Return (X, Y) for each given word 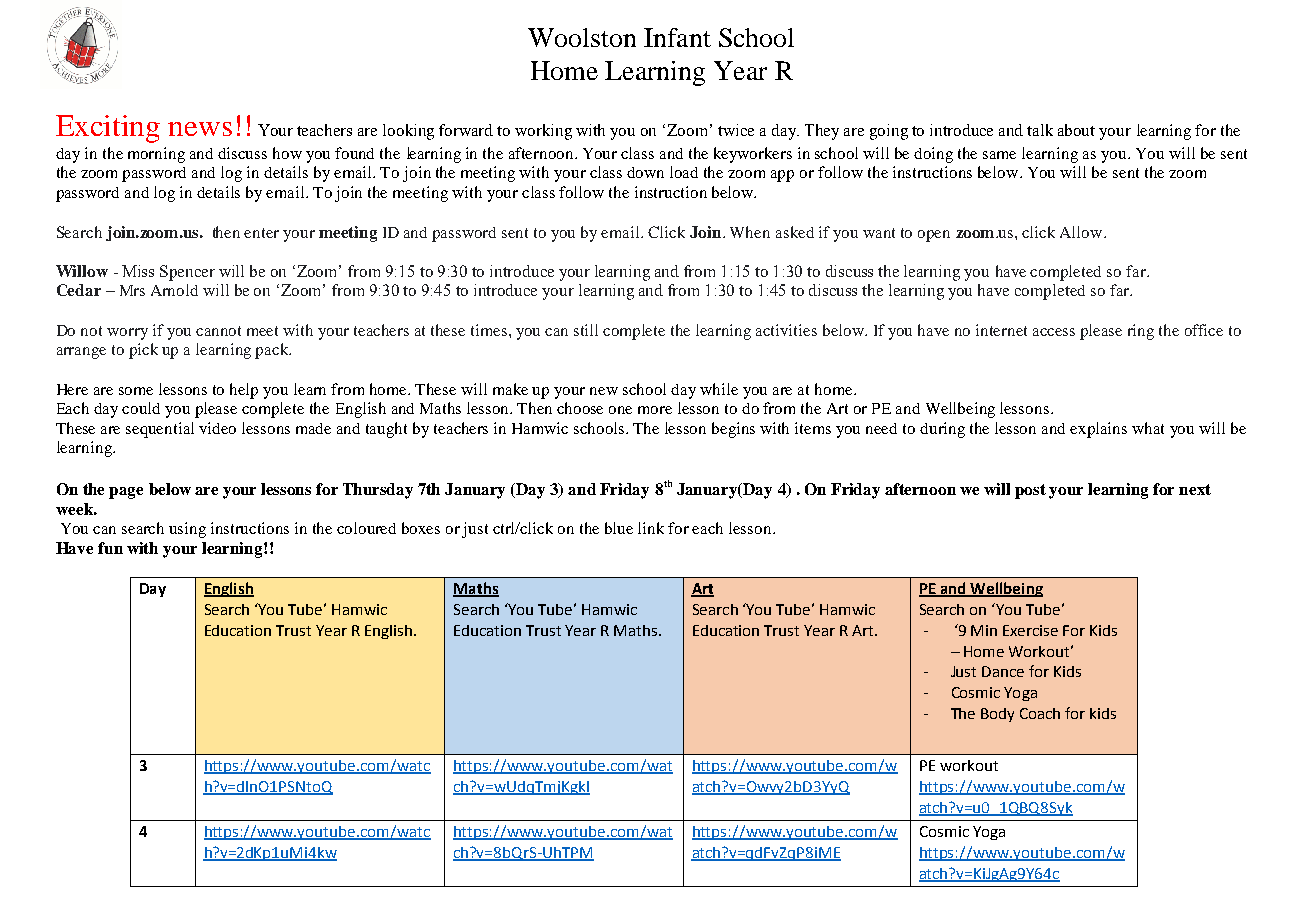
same (999, 155)
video (217, 428)
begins (733, 430)
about (1076, 130)
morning (156, 155)
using (187, 530)
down (645, 172)
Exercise (1030, 630)
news (200, 129)
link (651, 528)
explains (1098, 430)
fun (110, 548)
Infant (677, 37)
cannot (218, 331)
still (586, 330)
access (1054, 332)
